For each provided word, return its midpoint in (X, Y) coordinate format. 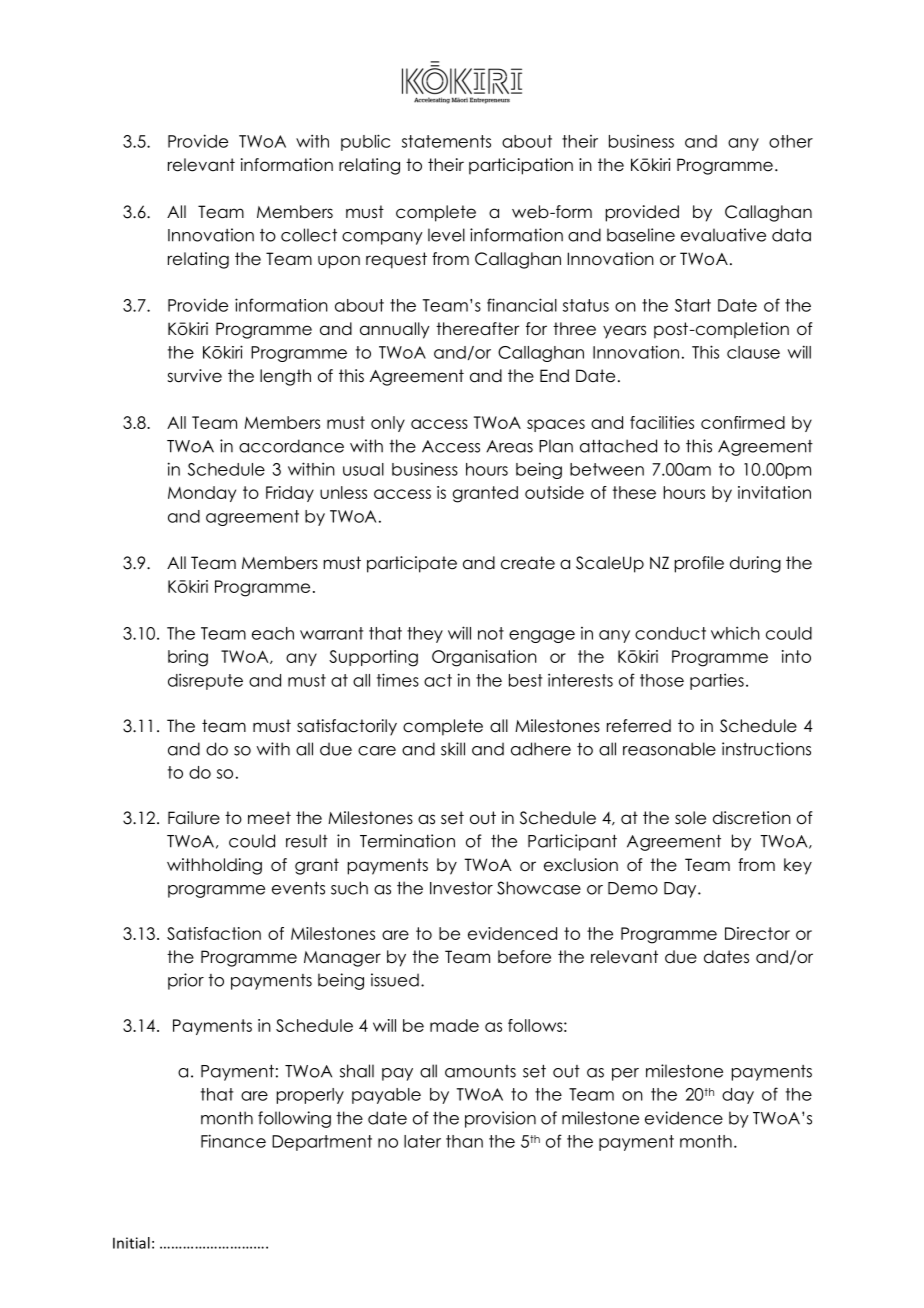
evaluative (723, 235)
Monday (202, 494)
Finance (233, 1141)
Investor (461, 888)
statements (446, 141)
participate (412, 564)
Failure (194, 818)
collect (309, 235)
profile (699, 564)
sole (690, 818)
